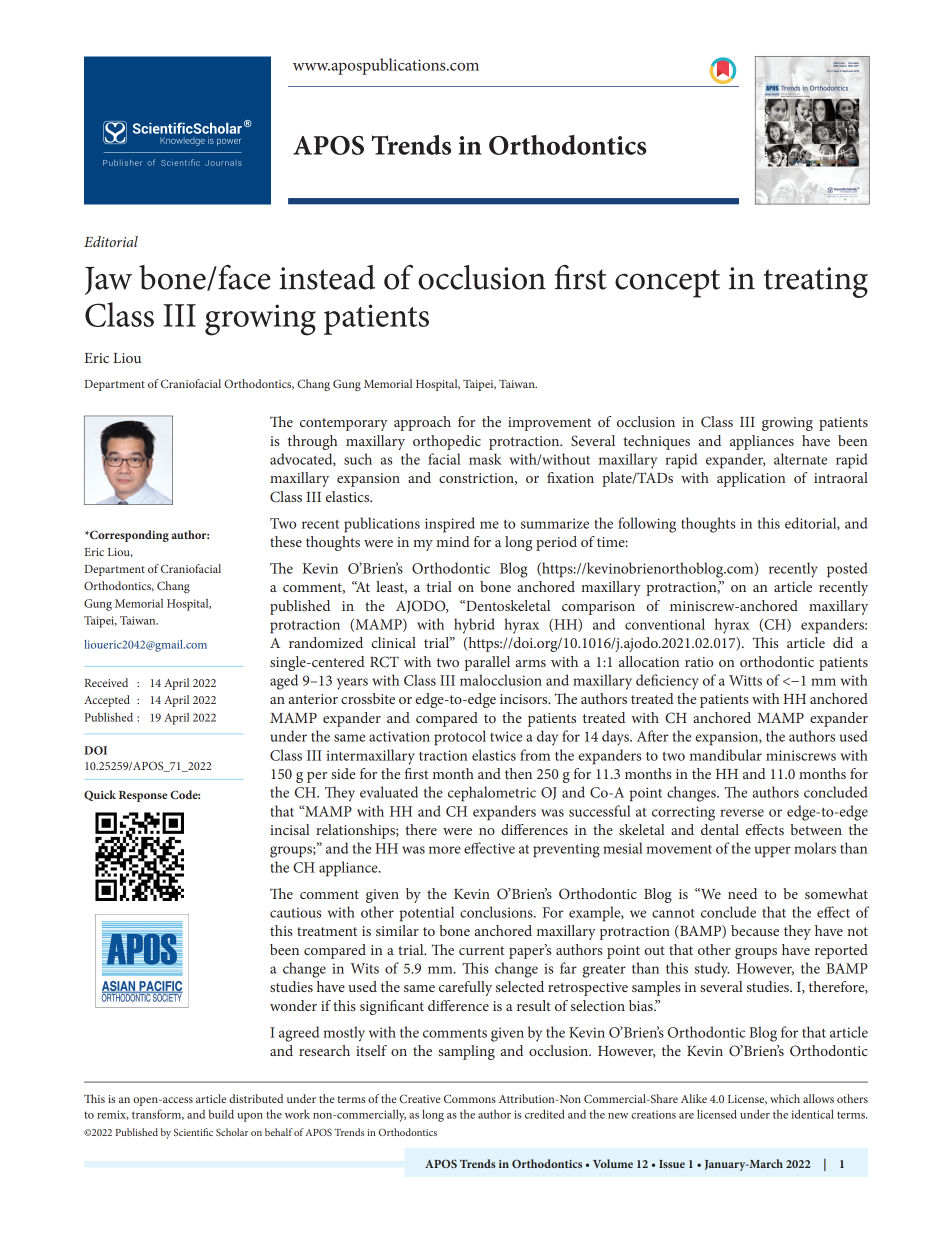 The image size is (952, 1233). I want to click on which, so click(785, 1098).
